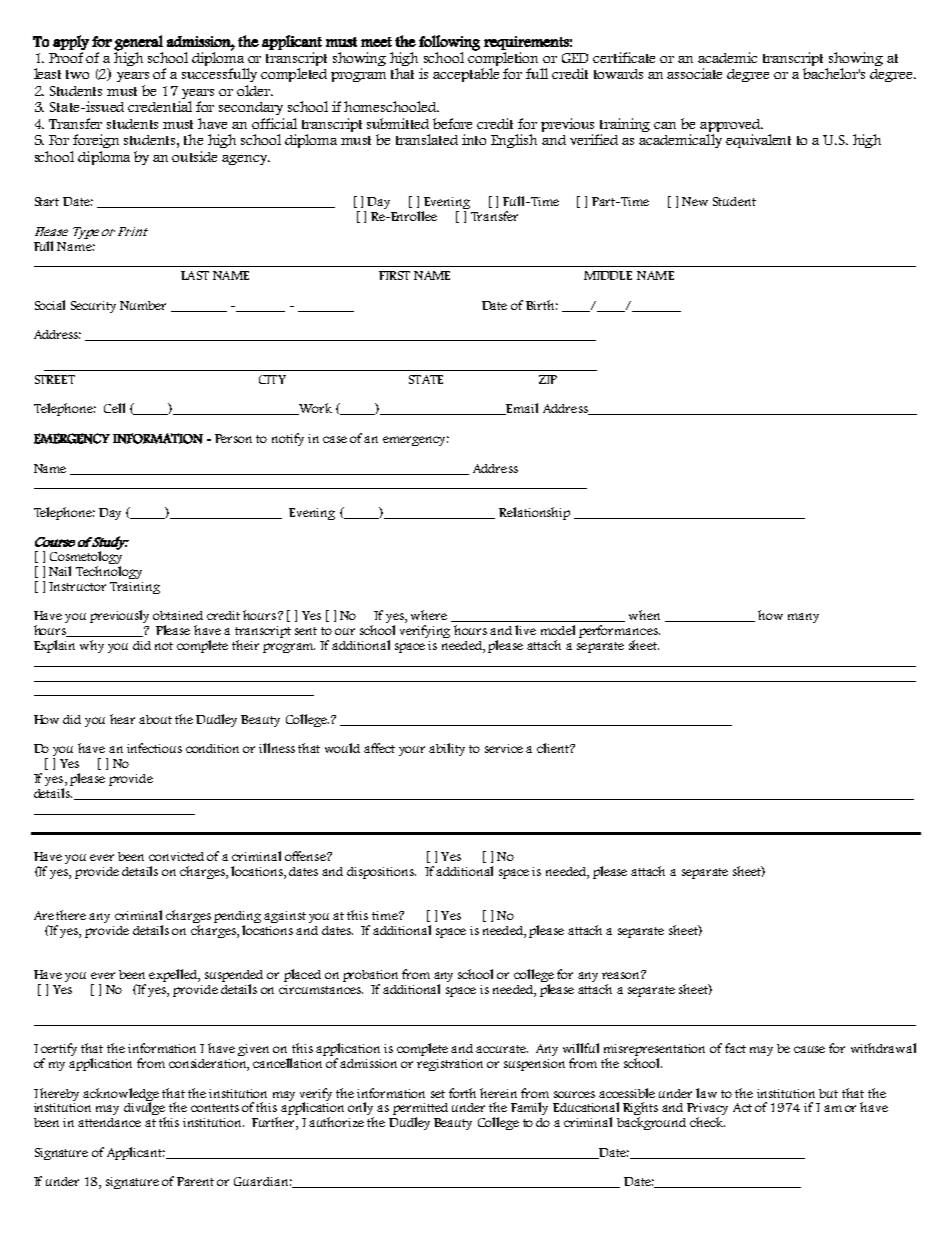  I want to click on acceptable, so click(466, 75).
